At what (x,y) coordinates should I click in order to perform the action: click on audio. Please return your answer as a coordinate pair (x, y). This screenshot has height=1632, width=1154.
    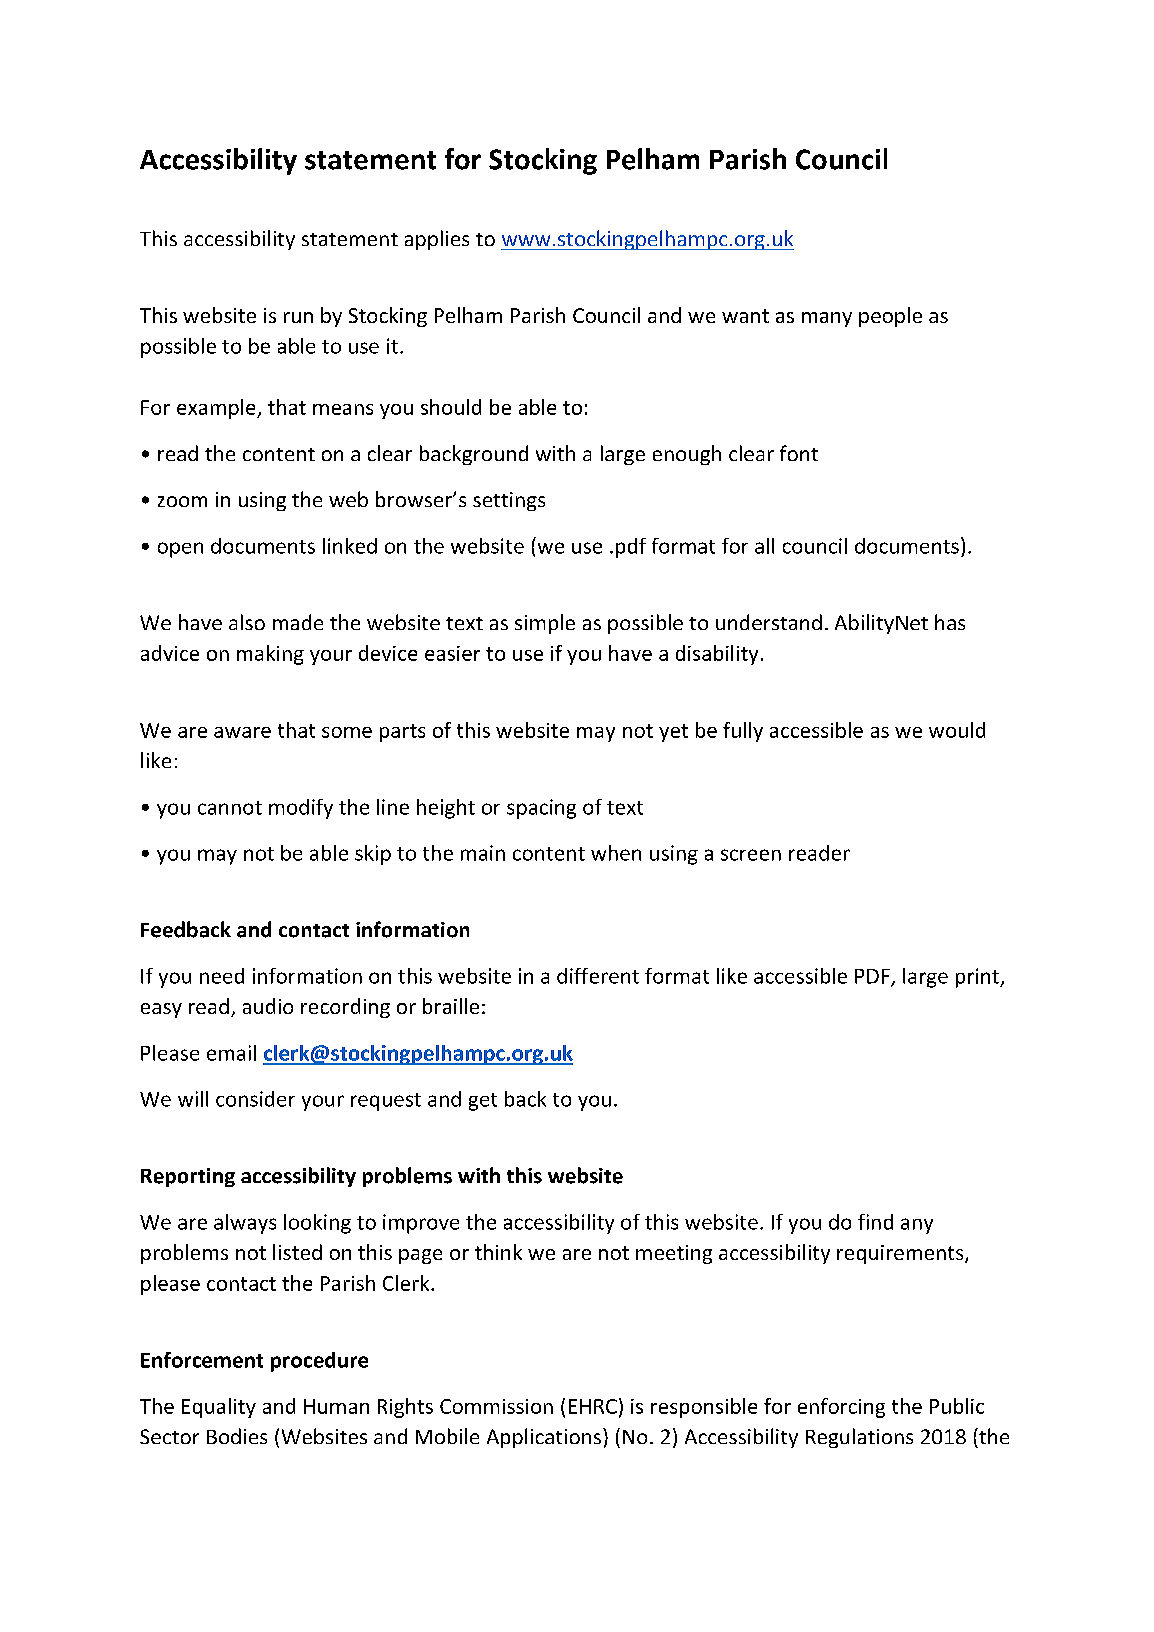
    Looking at the image, I should click on (268, 1006).
